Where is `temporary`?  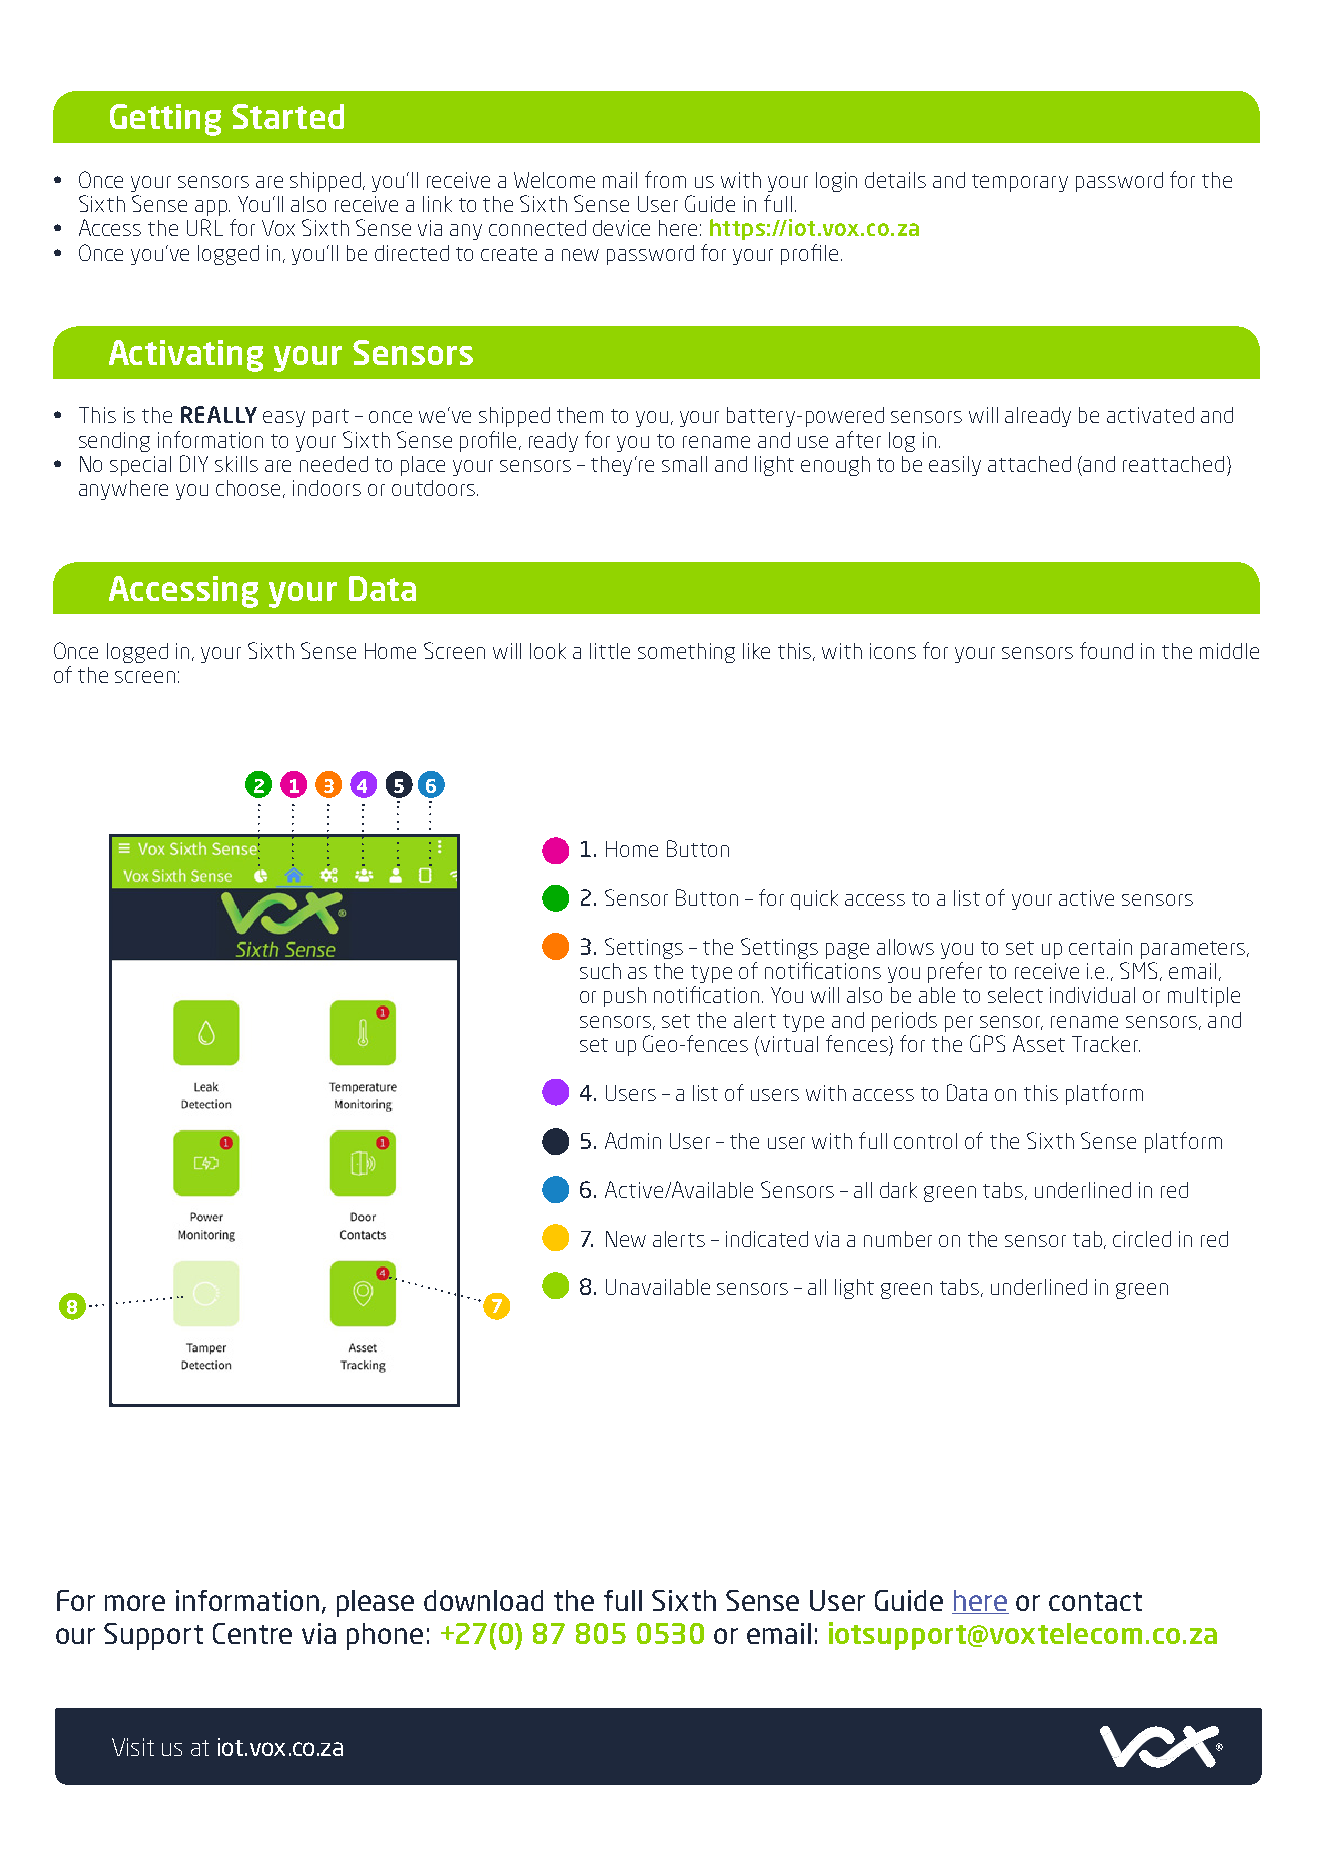
temporary is located at coordinates (1020, 183).
